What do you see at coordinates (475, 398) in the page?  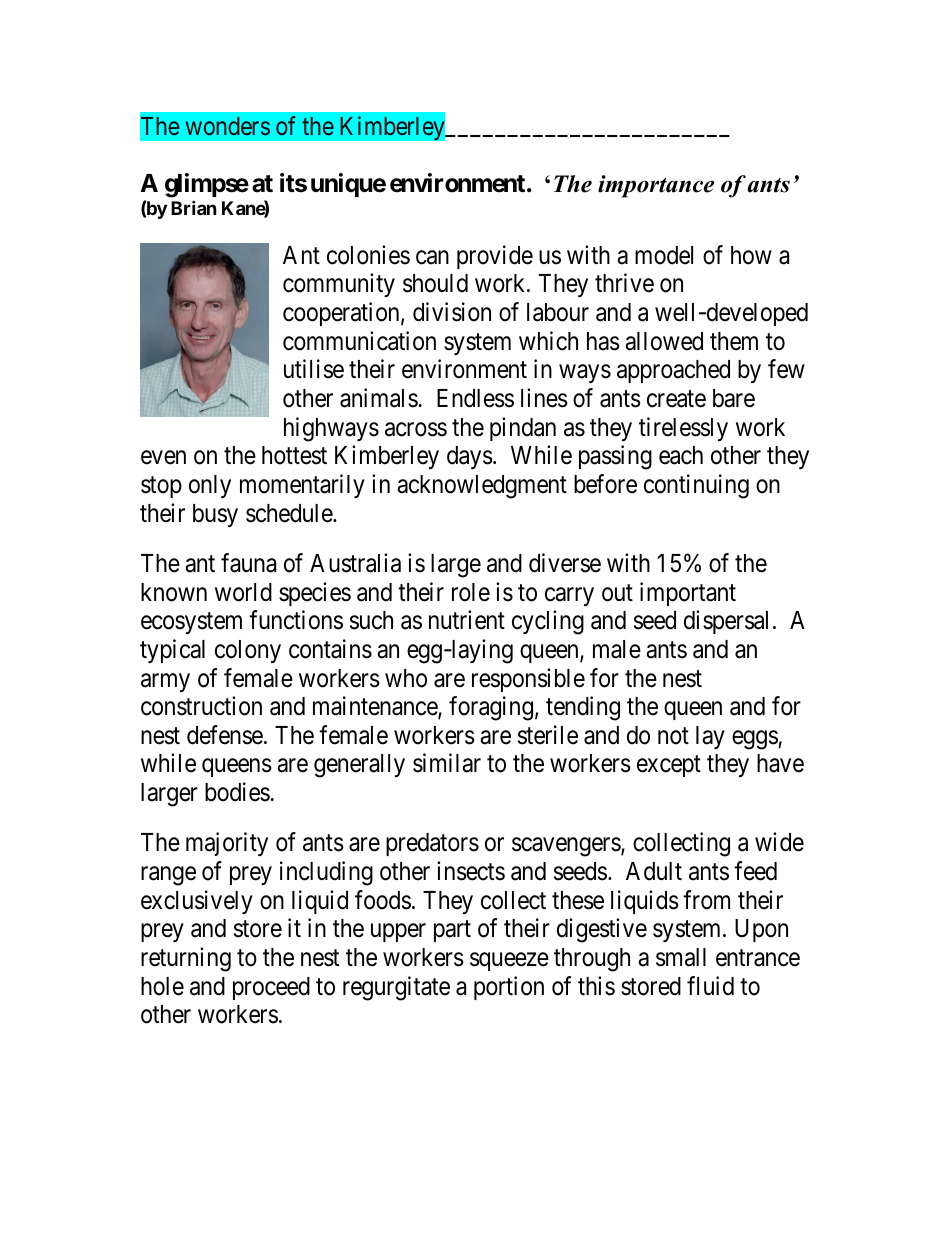 I see `Endless` at bounding box center [475, 398].
